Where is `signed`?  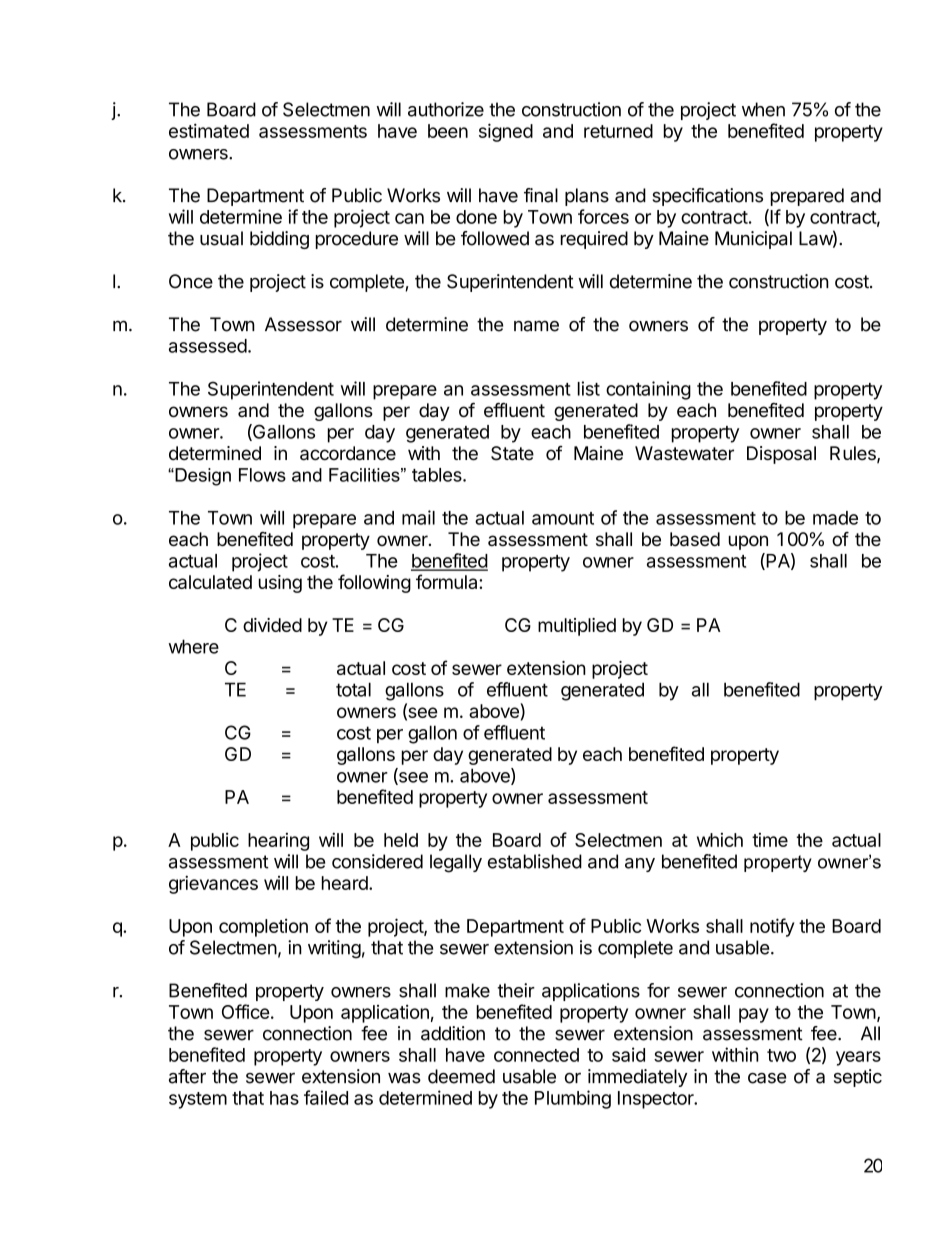 signed is located at coordinates (506, 132).
